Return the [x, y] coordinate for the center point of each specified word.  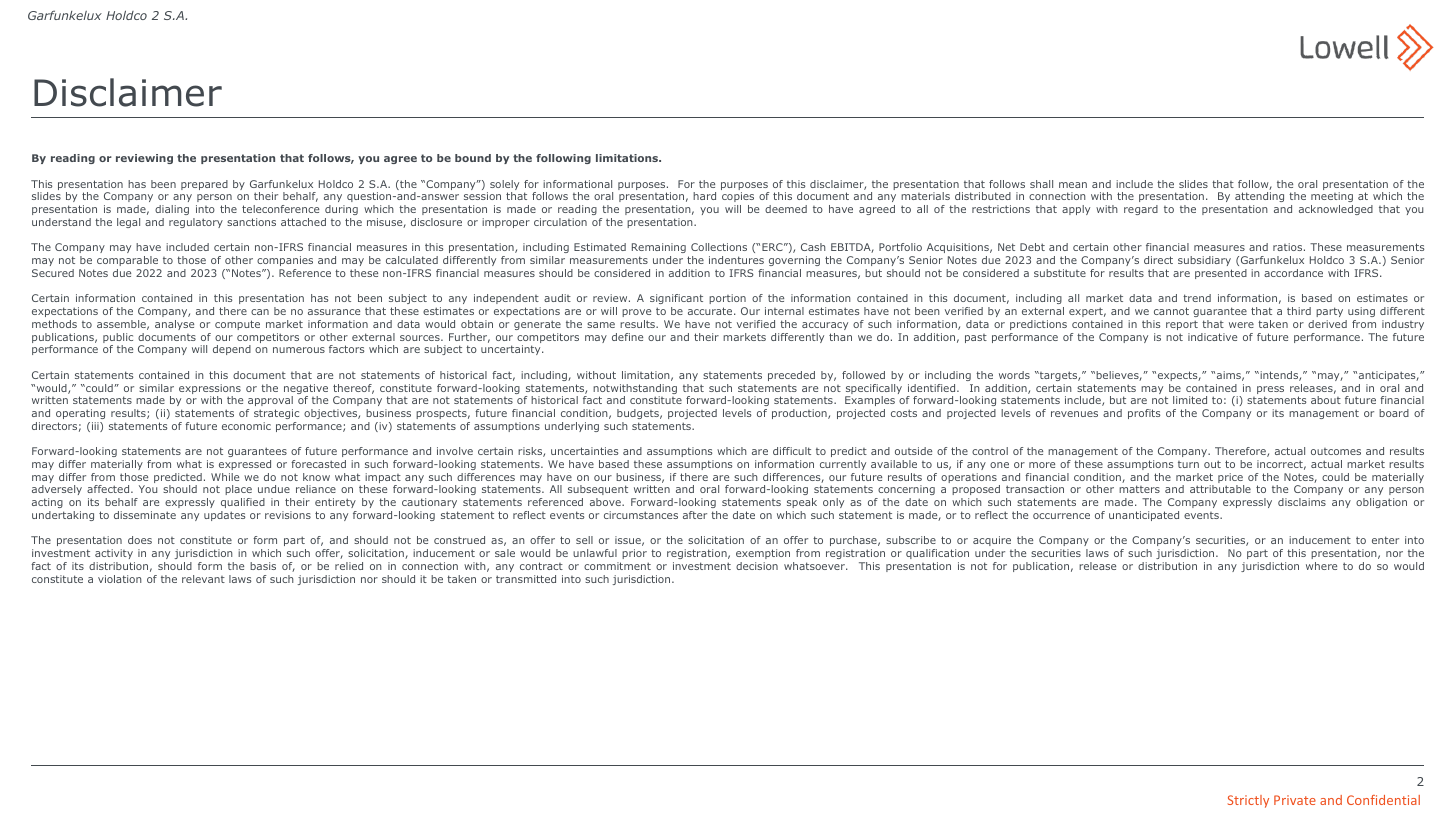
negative [306, 390]
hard [704, 196]
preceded [791, 376]
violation [120, 579]
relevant [203, 579]
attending [1259, 199]
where [1321, 566]
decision [757, 566]
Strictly [1248, 801]
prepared [204, 185]
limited [1190, 400]
